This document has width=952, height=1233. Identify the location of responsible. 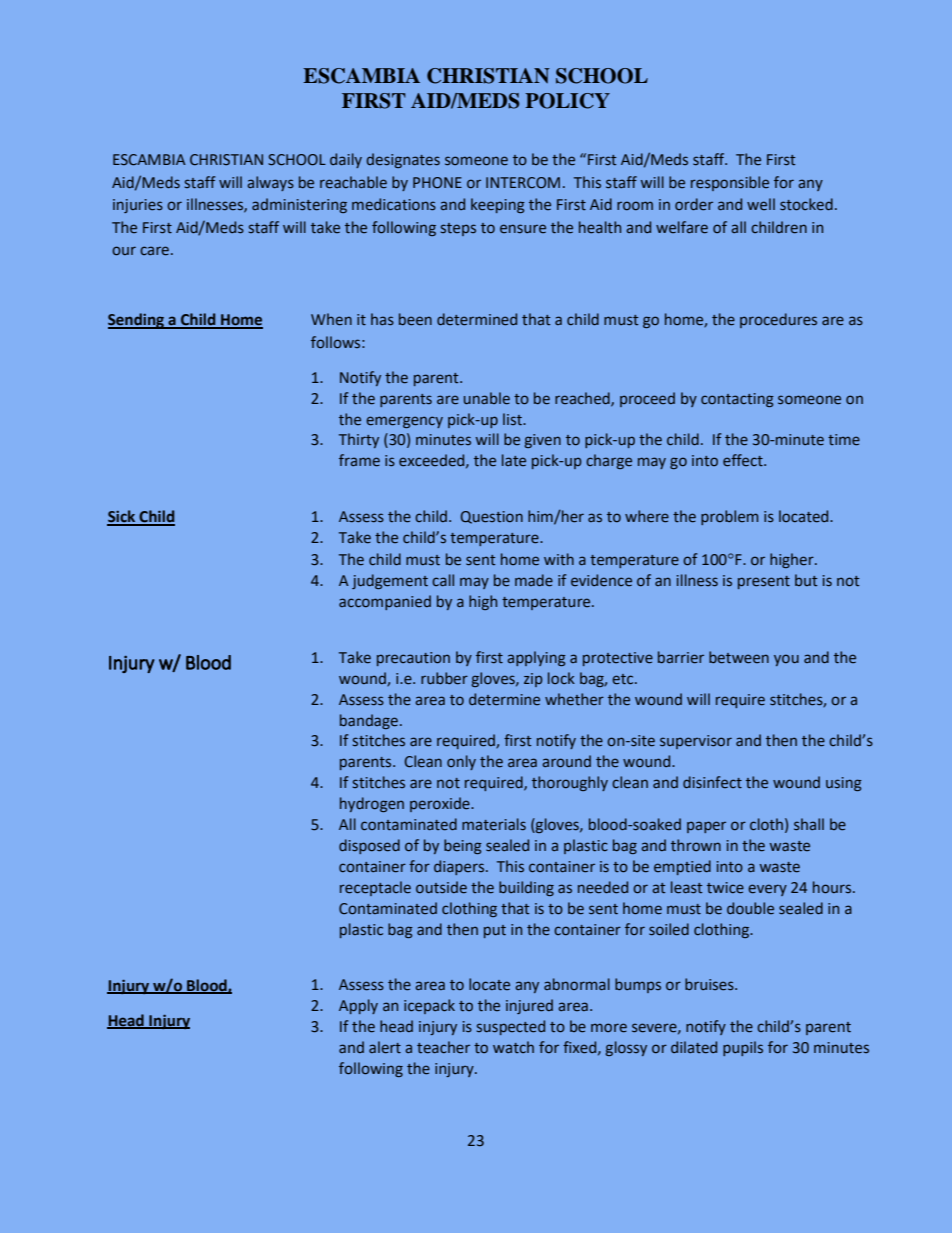
(730, 183).
